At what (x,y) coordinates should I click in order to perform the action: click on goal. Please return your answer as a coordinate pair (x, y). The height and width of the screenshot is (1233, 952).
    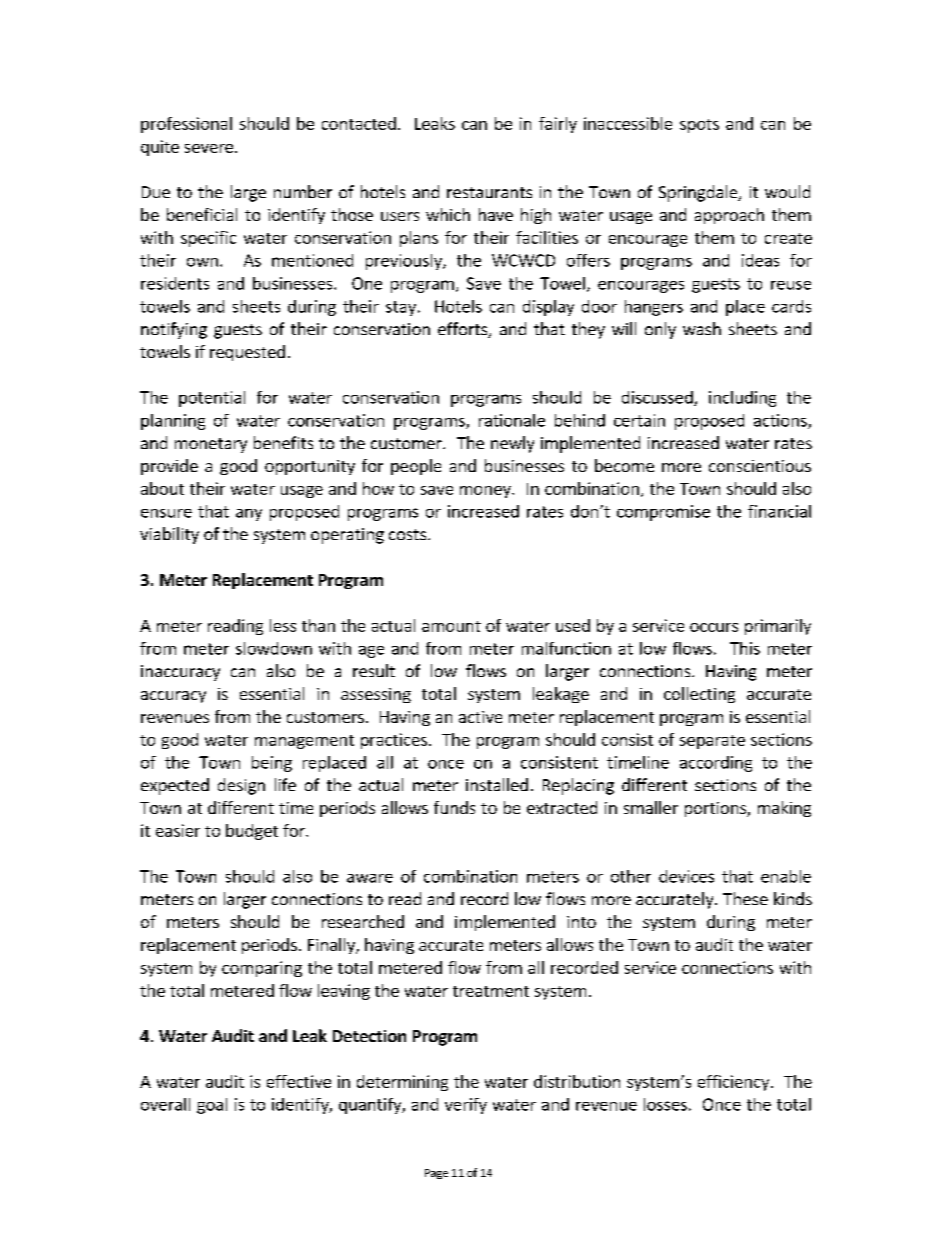
    Looking at the image, I should click on (212, 1106).
